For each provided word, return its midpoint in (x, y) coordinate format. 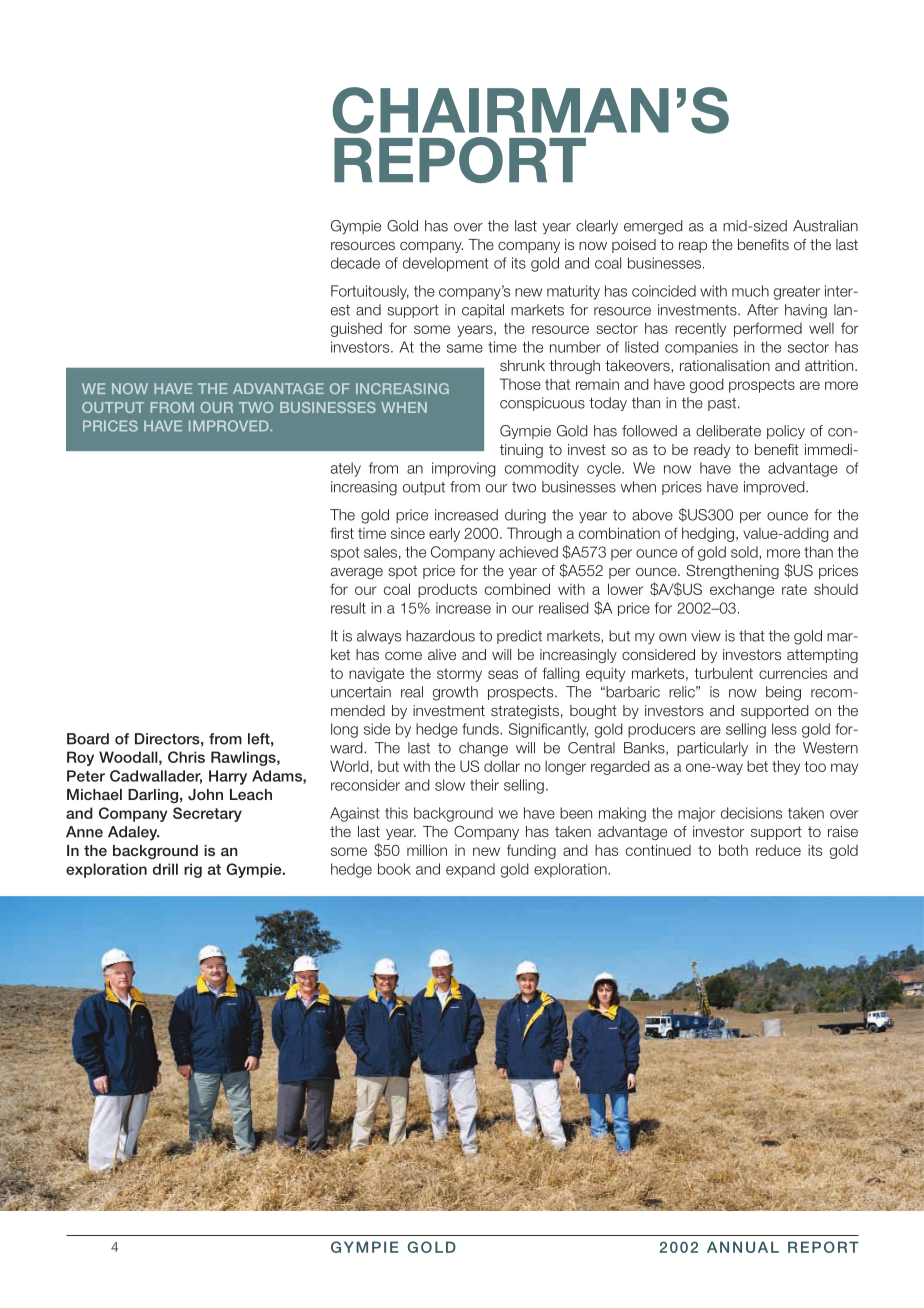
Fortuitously (370, 292)
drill (165, 869)
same (465, 348)
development (445, 264)
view (706, 636)
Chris (186, 757)
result (348, 608)
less (784, 729)
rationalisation (725, 365)
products (447, 590)
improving (463, 469)
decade (355, 263)
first (342, 533)
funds (481, 729)
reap (693, 247)
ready (712, 451)
